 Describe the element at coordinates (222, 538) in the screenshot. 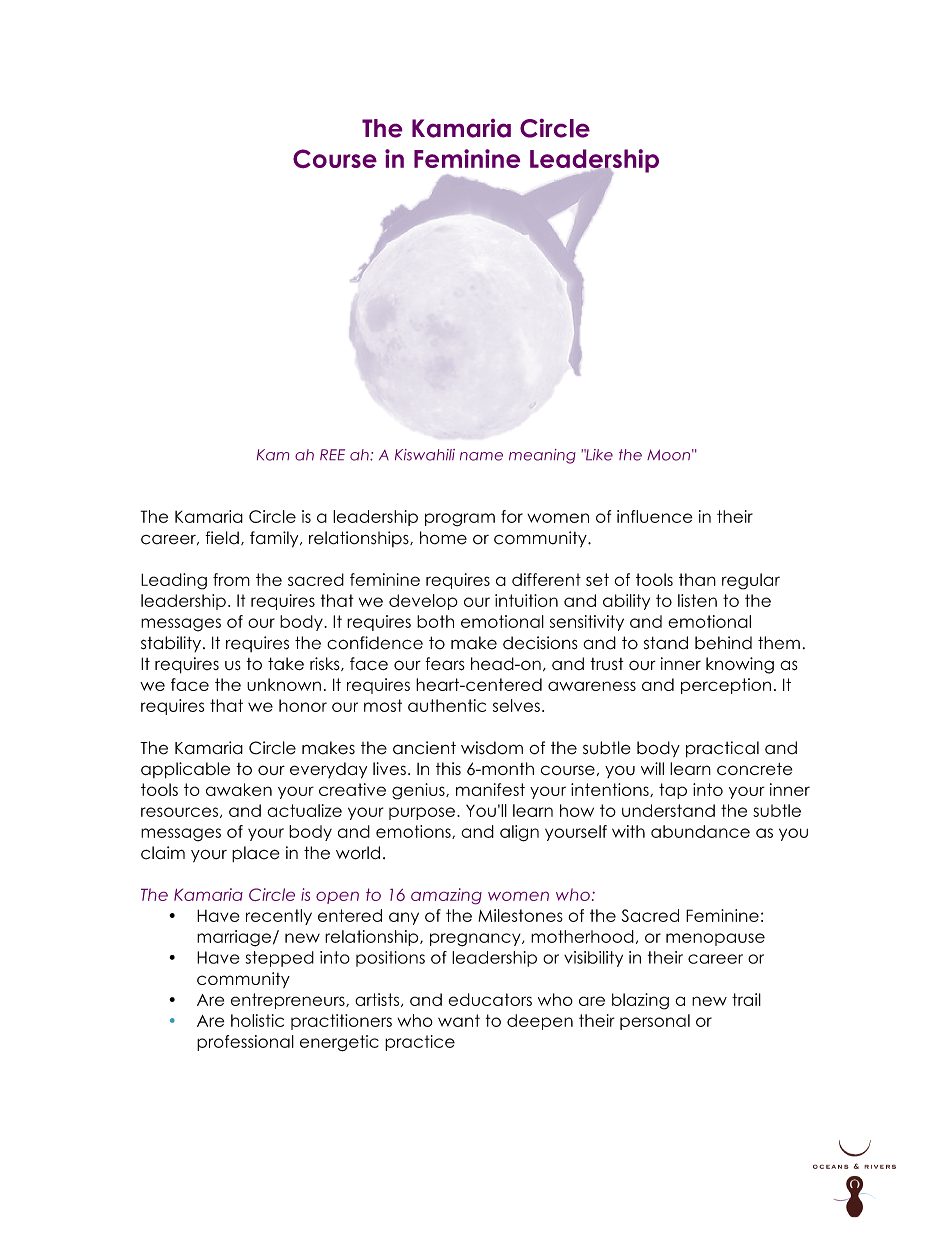

I see `field` at that location.
